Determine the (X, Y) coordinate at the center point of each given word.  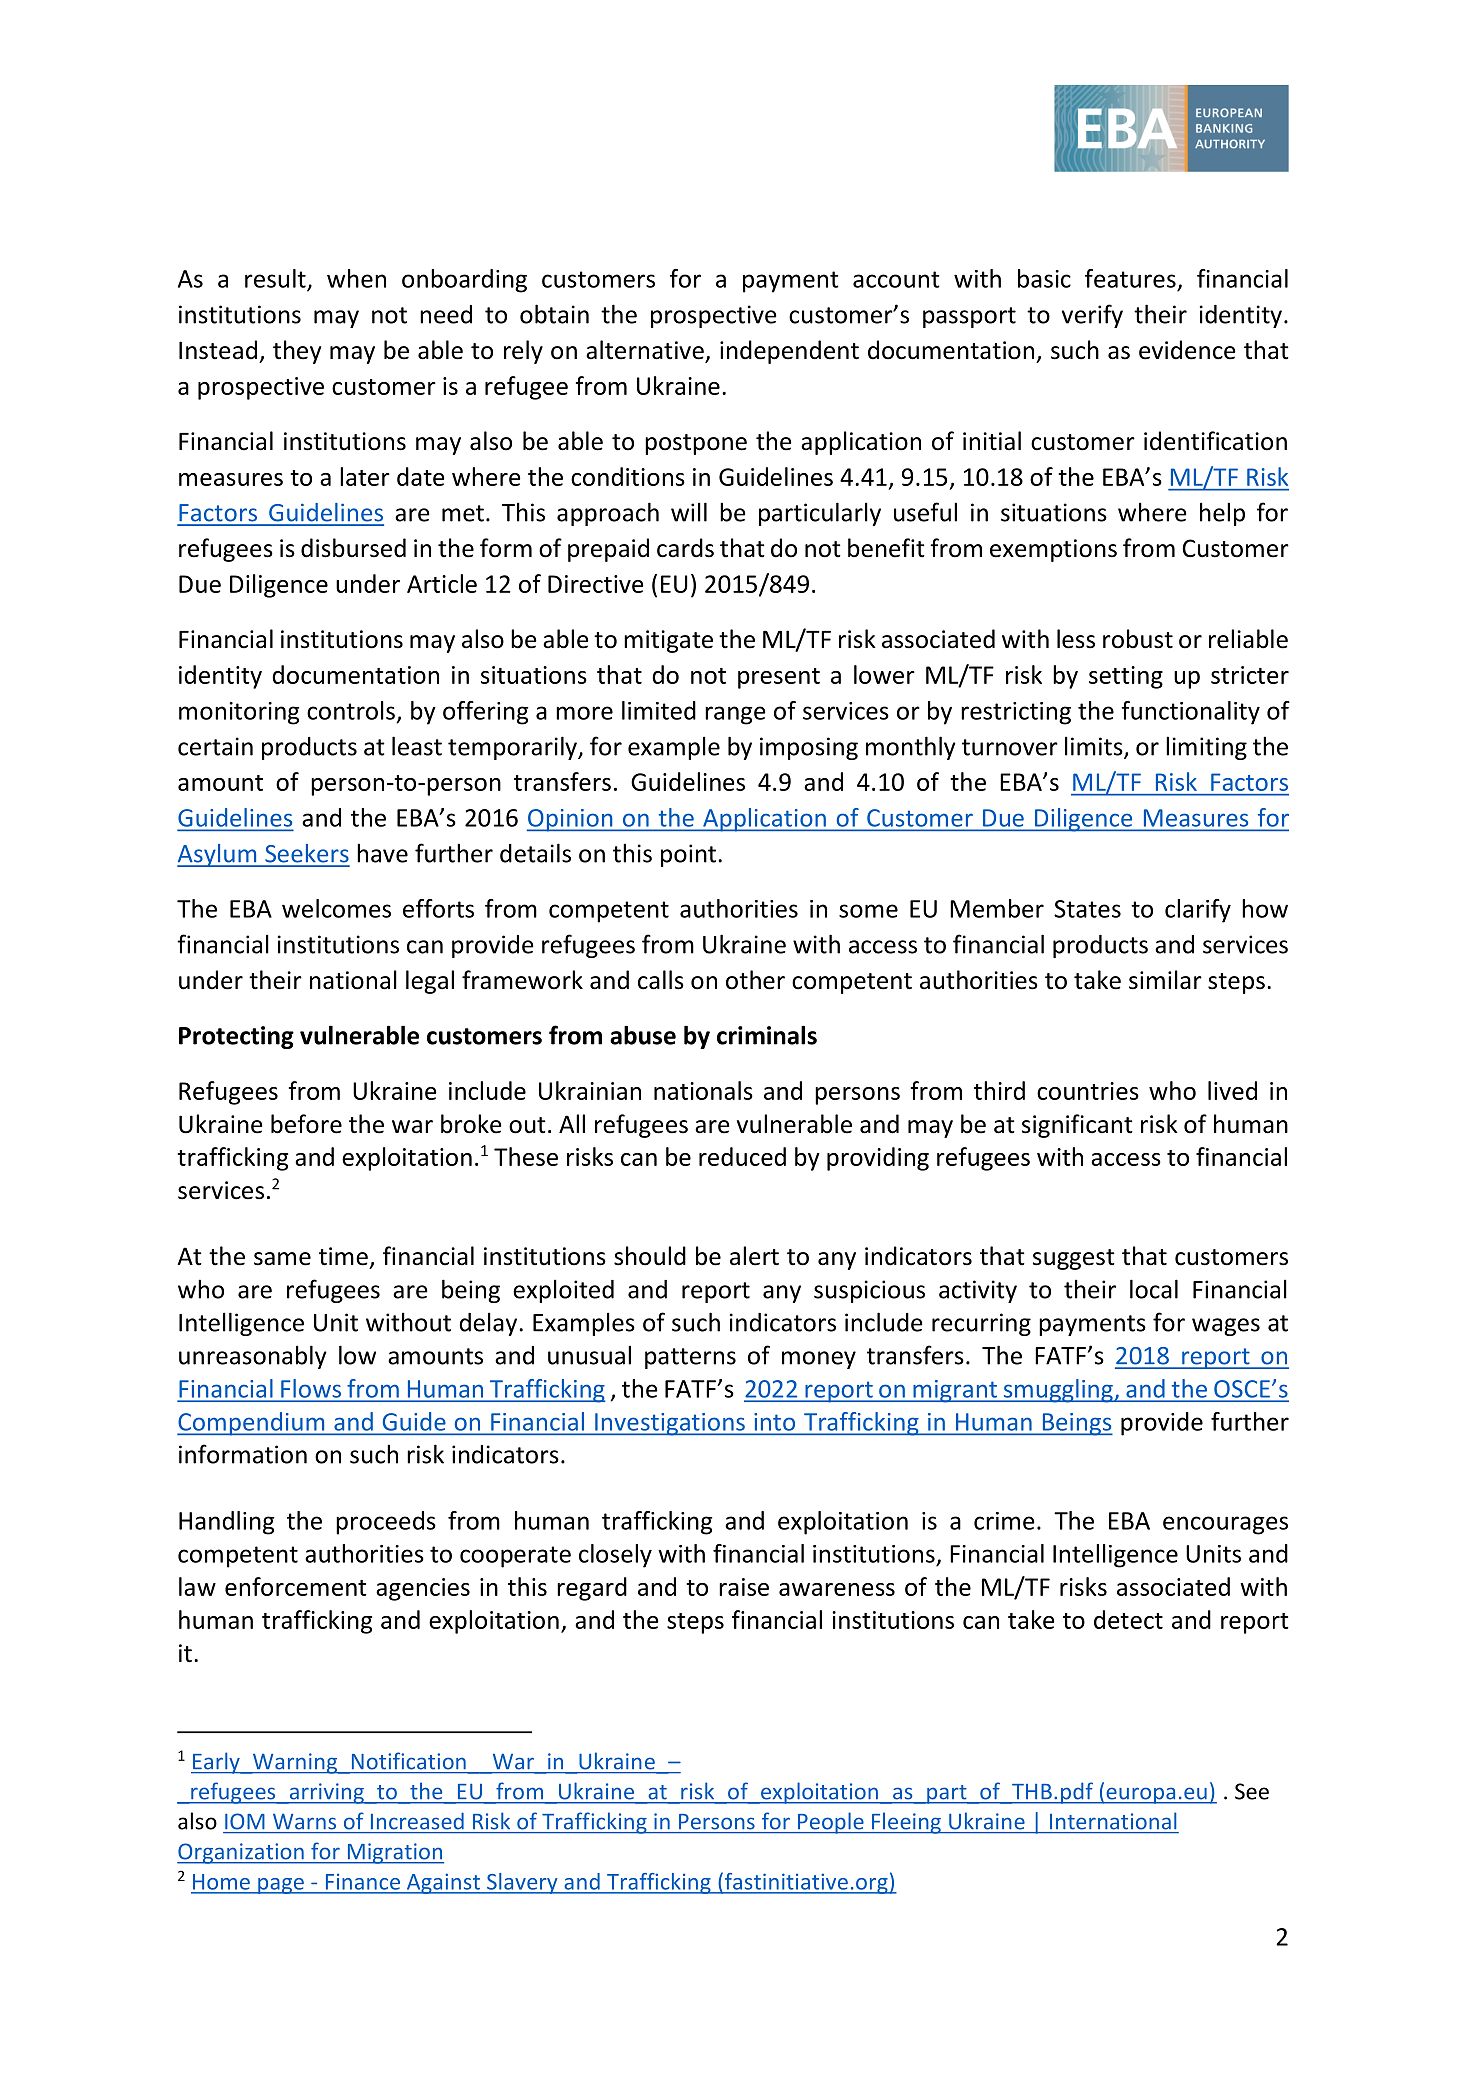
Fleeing (906, 1823)
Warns (304, 1821)
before (306, 1124)
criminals (767, 1035)
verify (1092, 316)
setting (1126, 677)
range (735, 715)
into (775, 1422)
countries (1088, 1091)
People (831, 1823)
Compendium (252, 1424)
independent (789, 352)
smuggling (1058, 1391)
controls (351, 710)
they (297, 352)
